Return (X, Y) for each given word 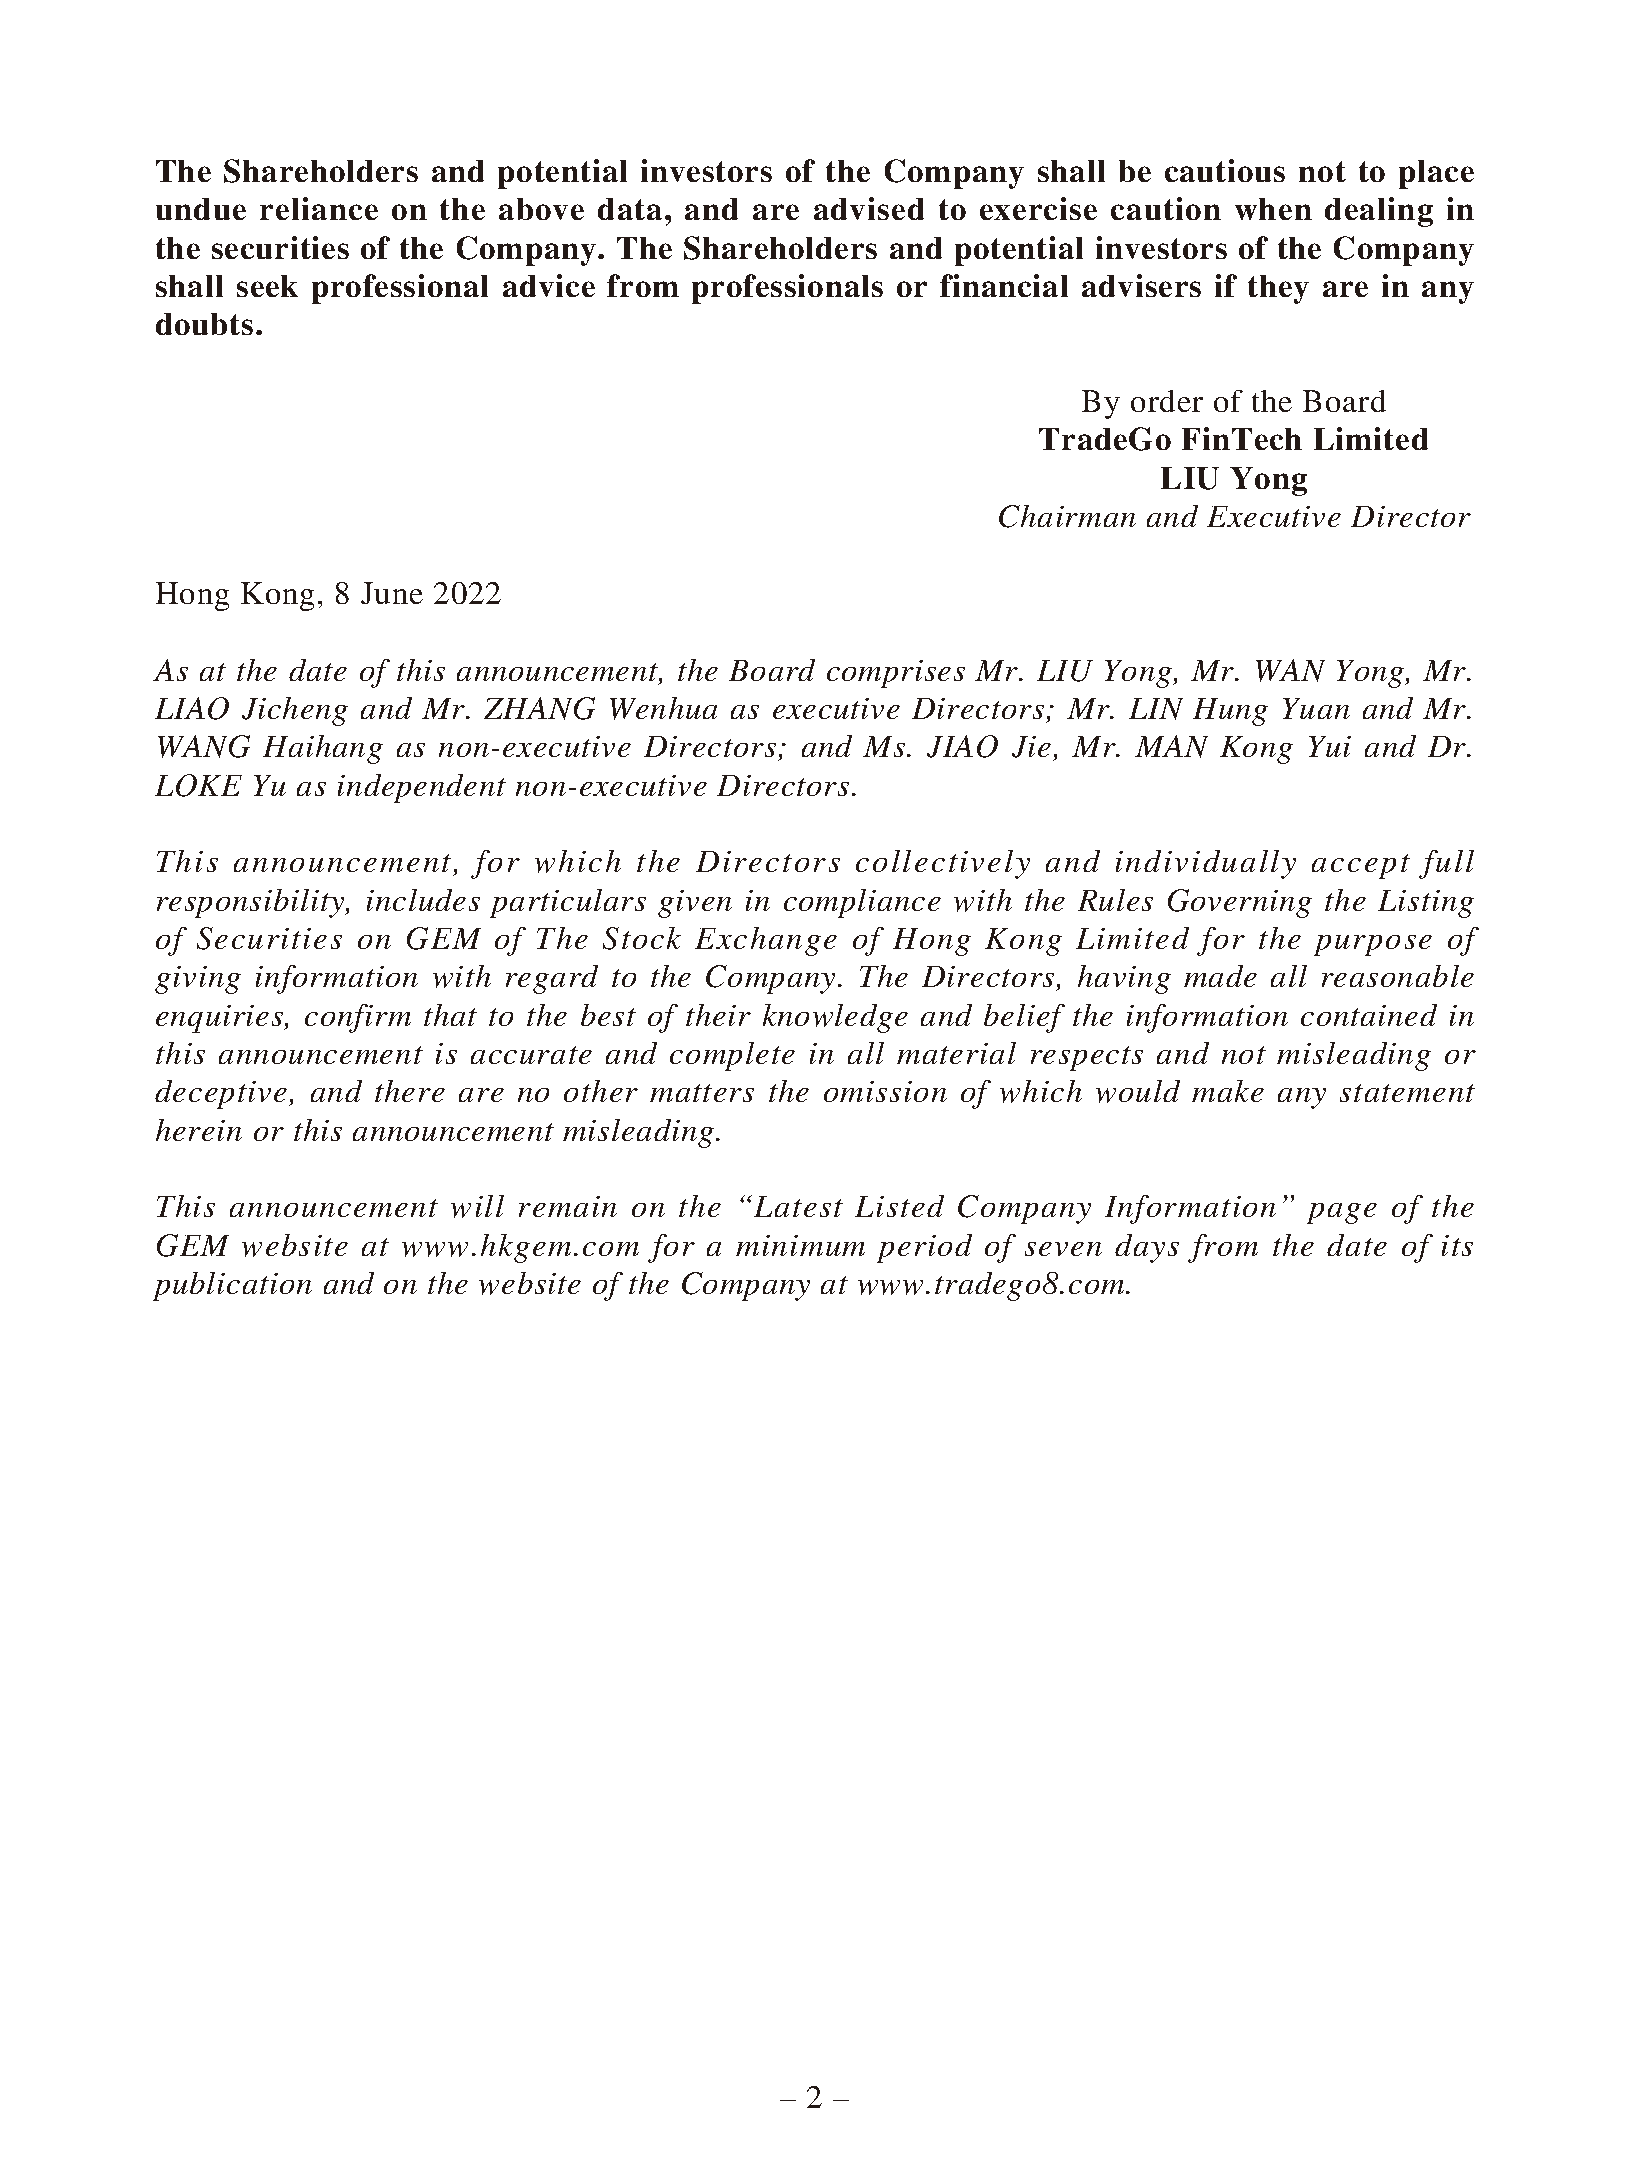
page (1342, 1213)
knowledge (835, 1018)
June (392, 593)
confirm (358, 1018)
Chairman (1067, 516)
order (1167, 401)
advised (869, 208)
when (1273, 209)
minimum (800, 1245)
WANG (204, 746)
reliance (319, 208)
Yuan (1316, 708)
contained (1369, 1015)
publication (232, 1286)
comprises (896, 674)
